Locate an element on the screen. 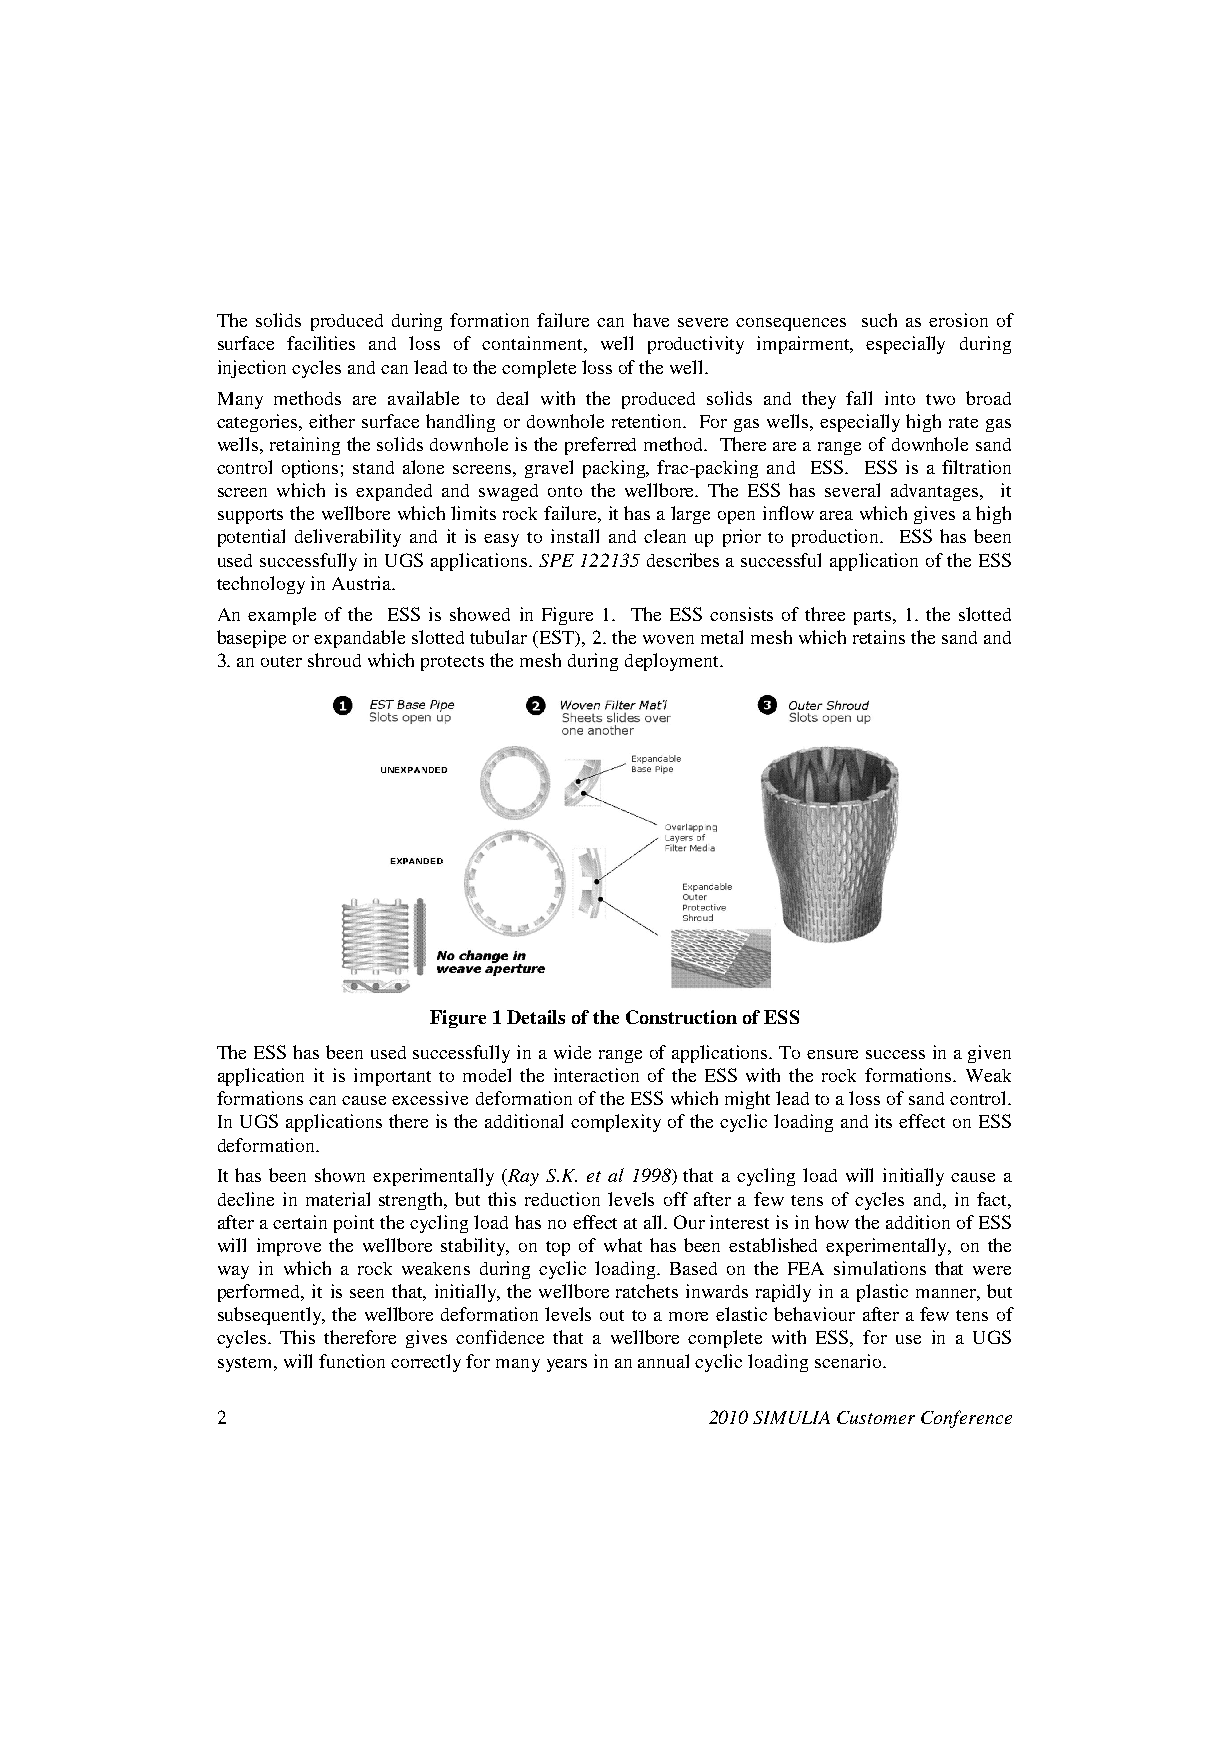  shown is located at coordinates (340, 1175).
